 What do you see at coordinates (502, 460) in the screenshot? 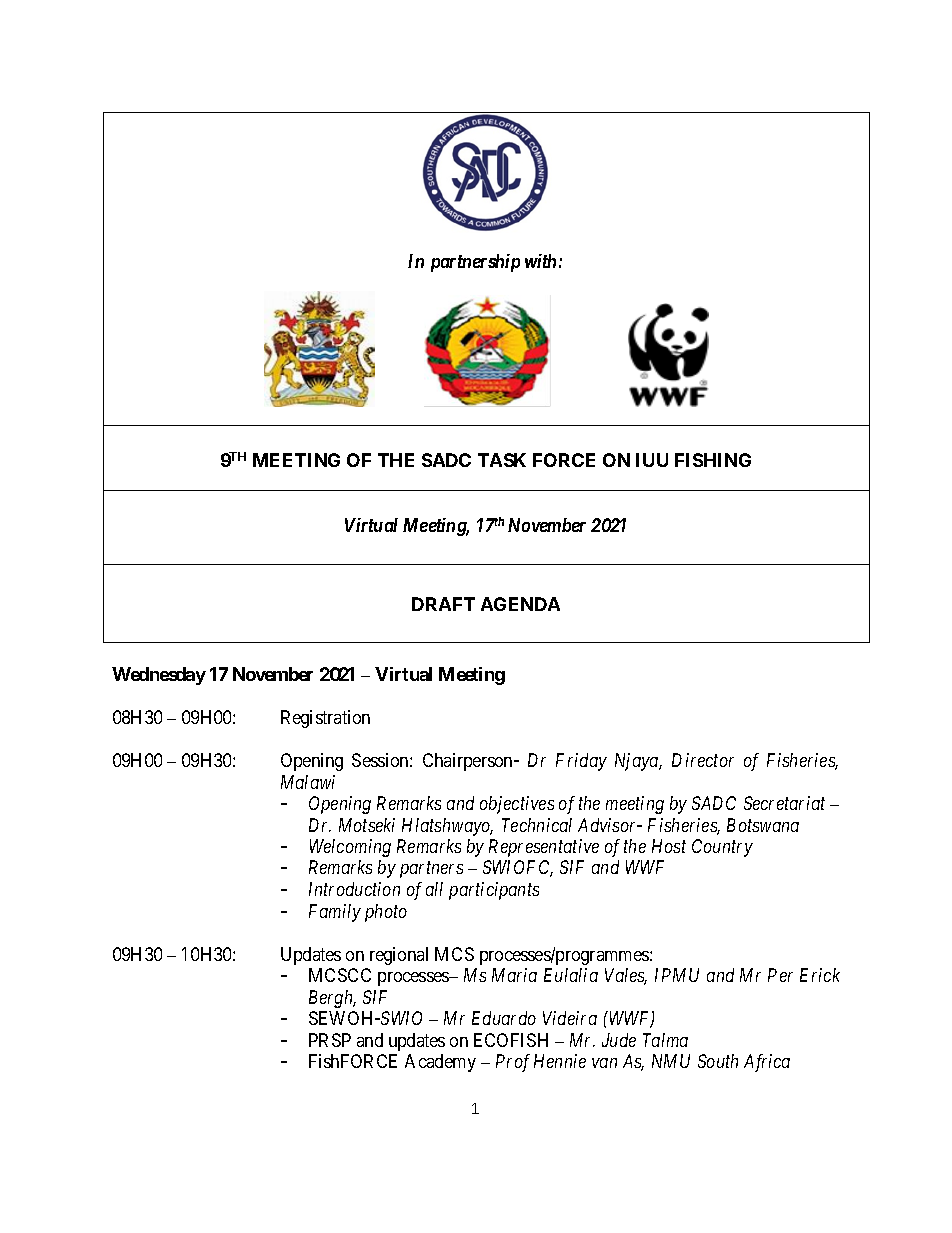
I see `TASK` at bounding box center [502, 460].
